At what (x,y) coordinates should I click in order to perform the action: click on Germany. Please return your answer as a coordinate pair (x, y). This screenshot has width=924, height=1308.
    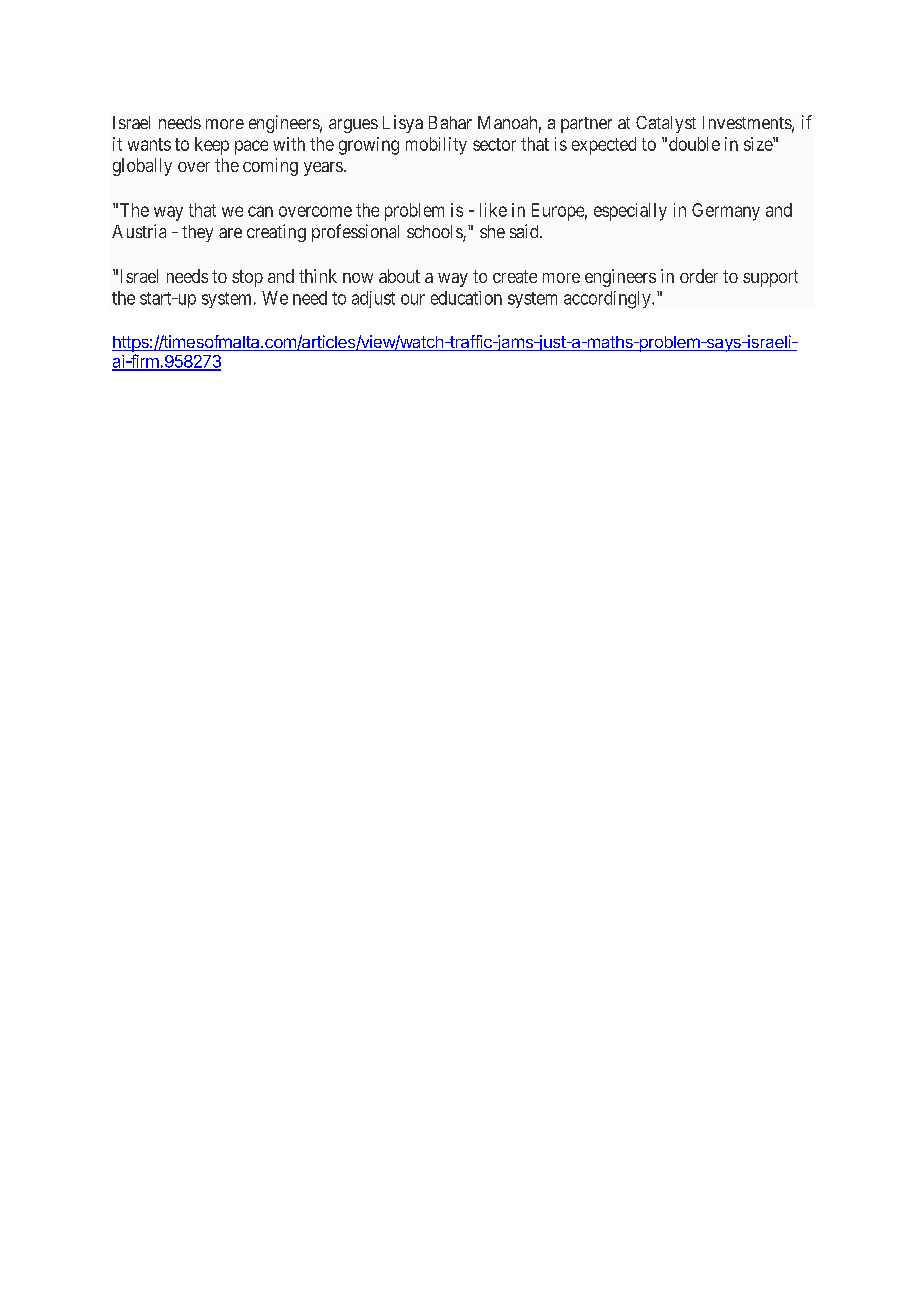
    Looking at the image, I should click on (726, 212).
